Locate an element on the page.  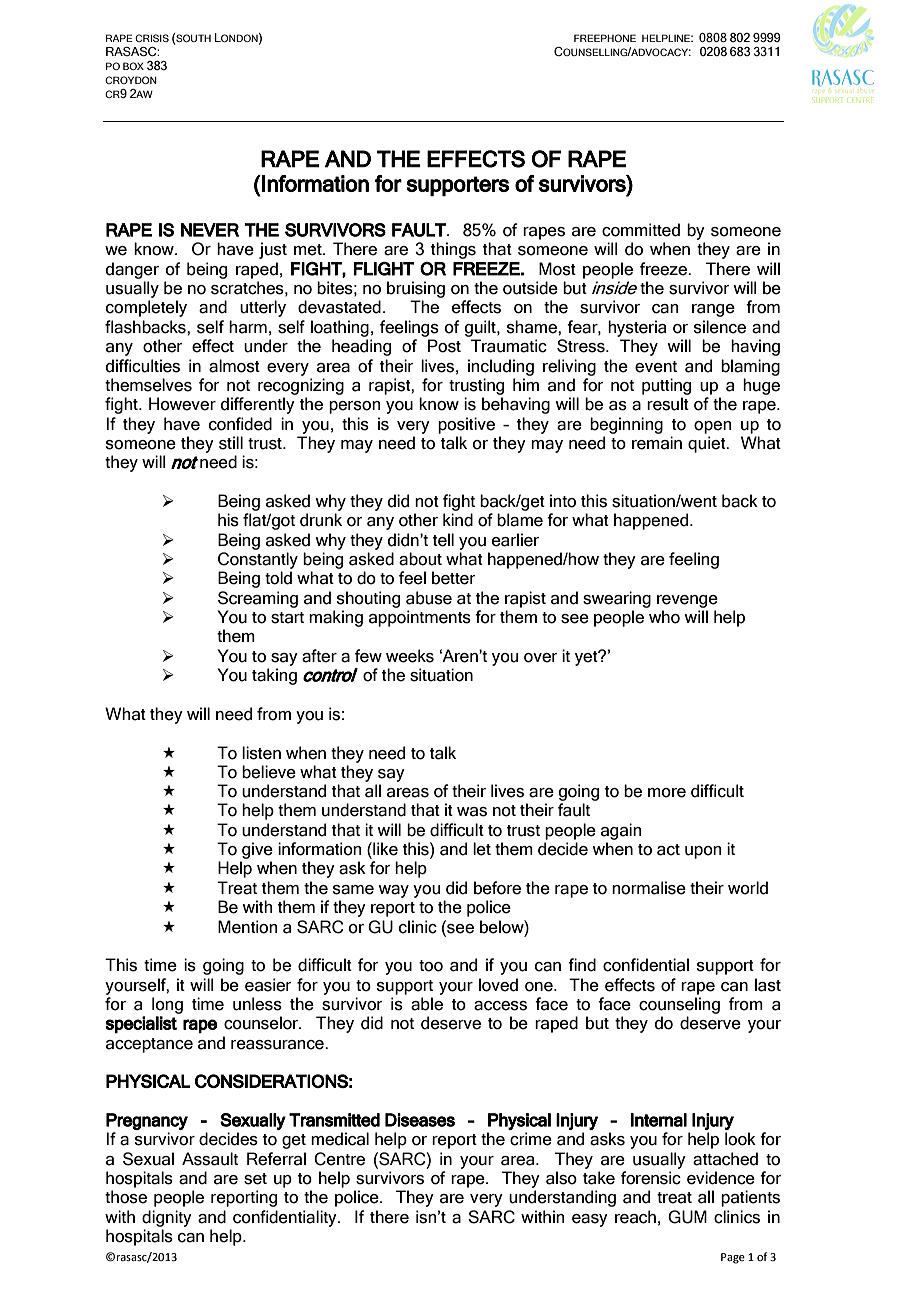
was is located at coordinates (472, 812).
